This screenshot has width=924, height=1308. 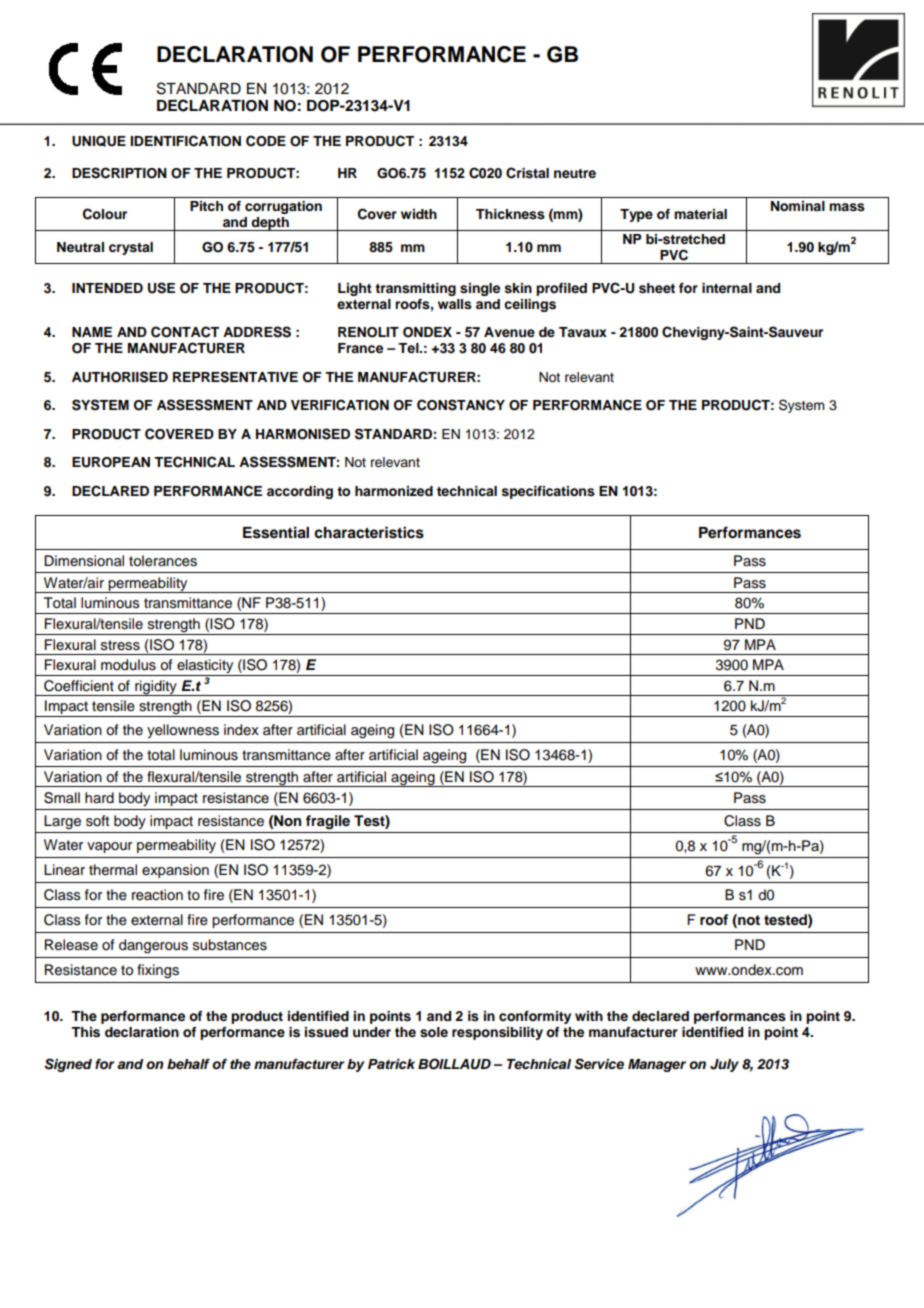 What do you see at coordinates (111, 462) in the screenshot?
I see `EUROPEAN` at bounding box center [111, 462].
